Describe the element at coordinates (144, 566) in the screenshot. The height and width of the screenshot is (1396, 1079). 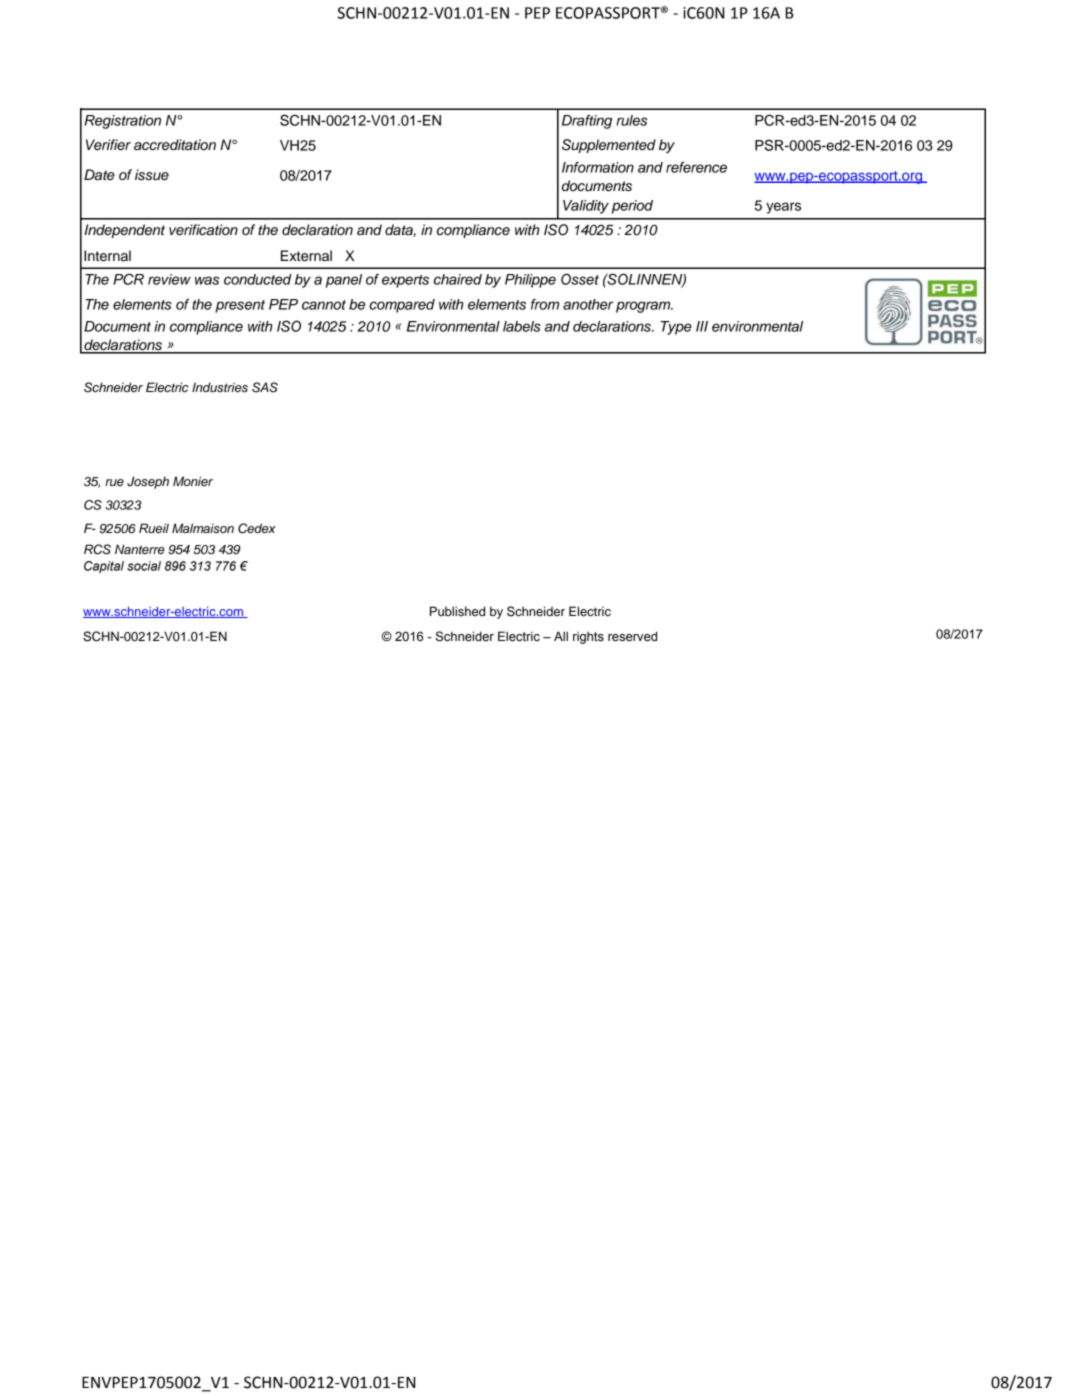
I see `social` at that location.
